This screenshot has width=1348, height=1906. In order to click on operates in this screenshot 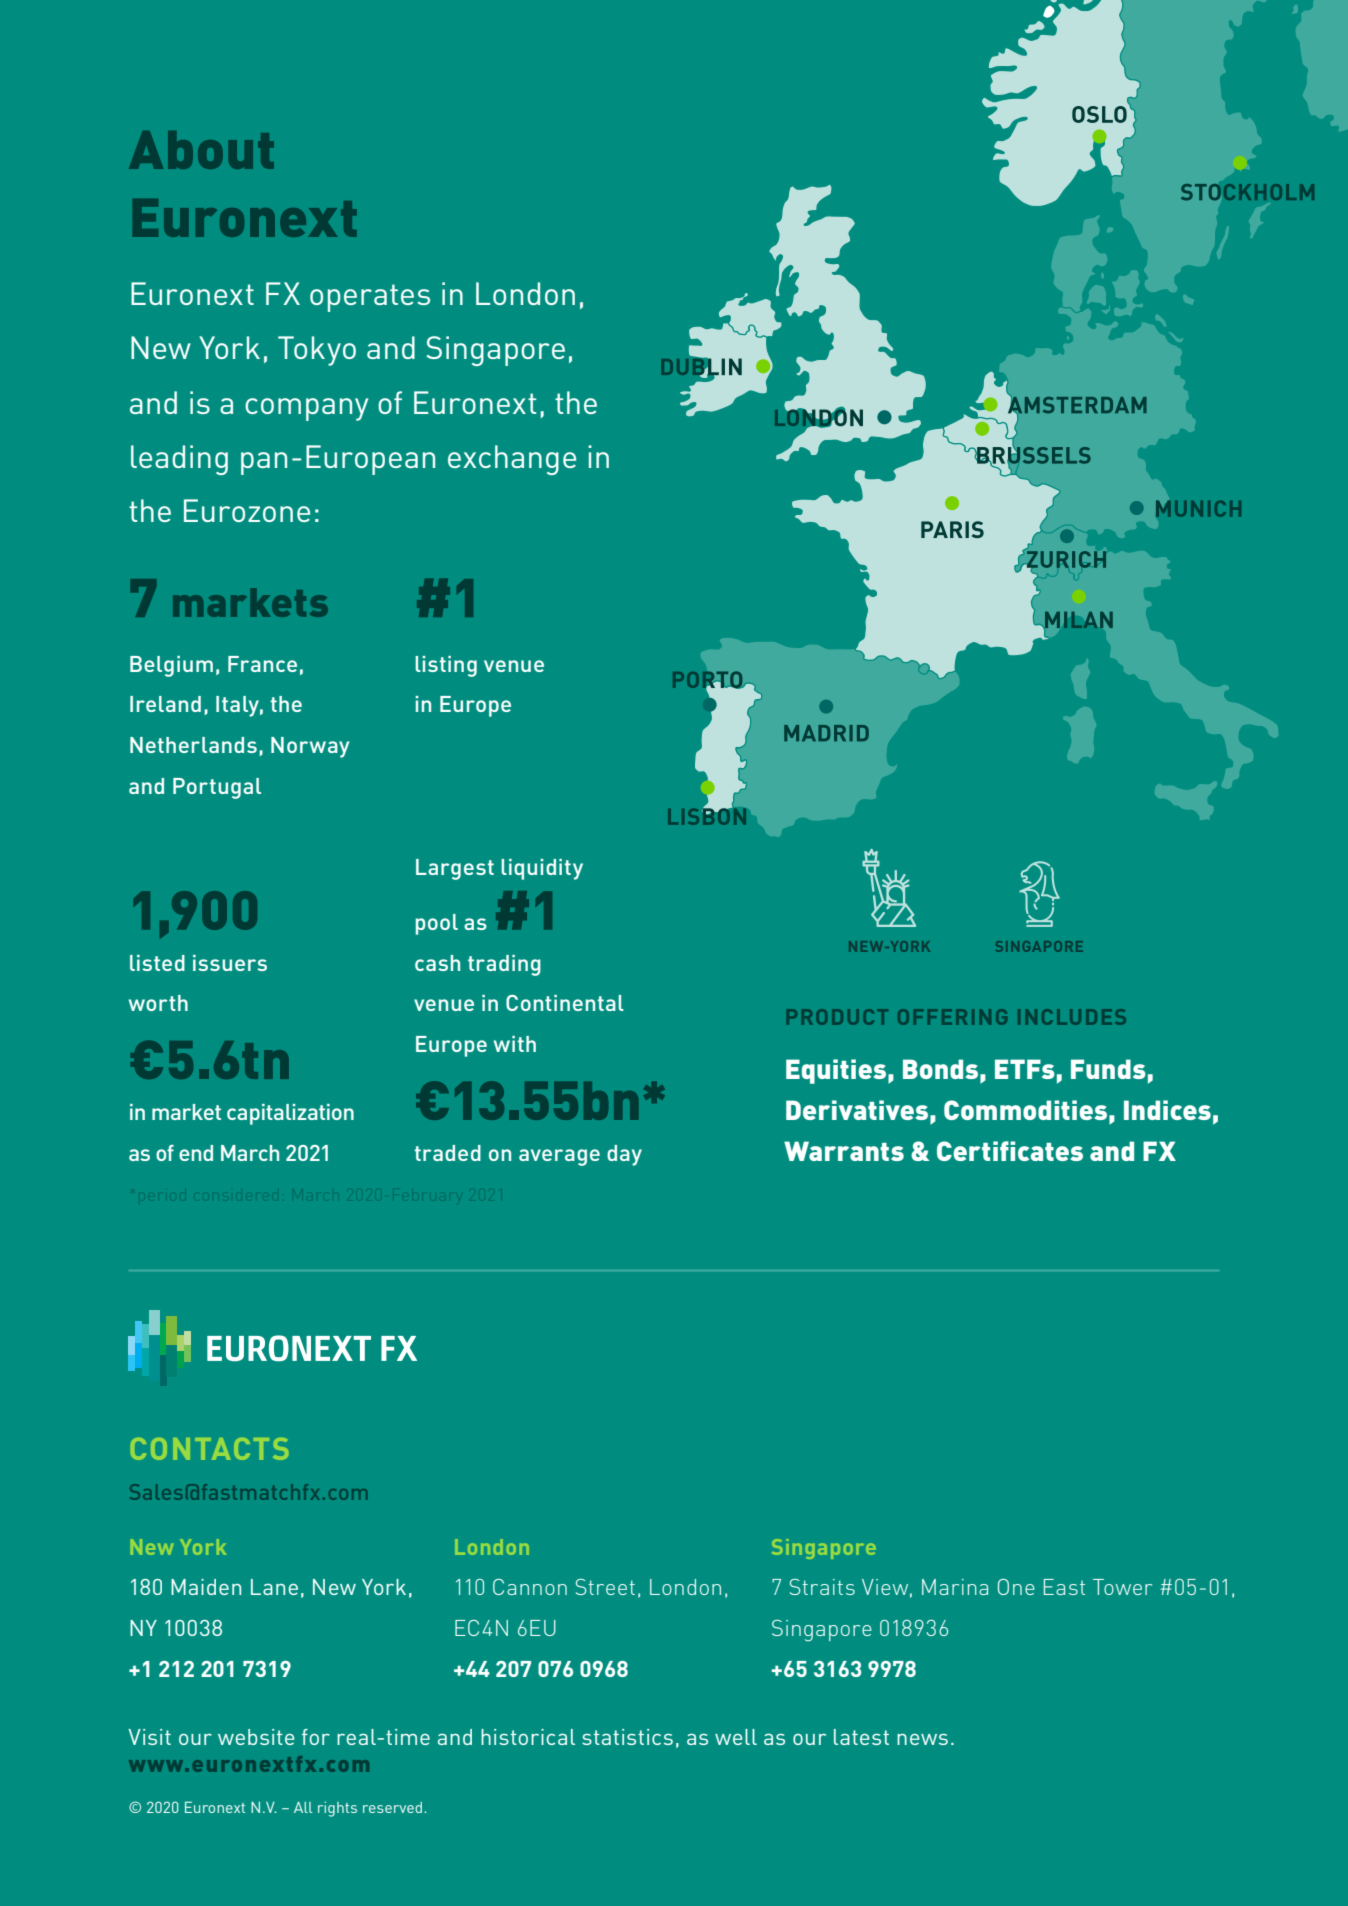, I will do `click(370, 298)`.
